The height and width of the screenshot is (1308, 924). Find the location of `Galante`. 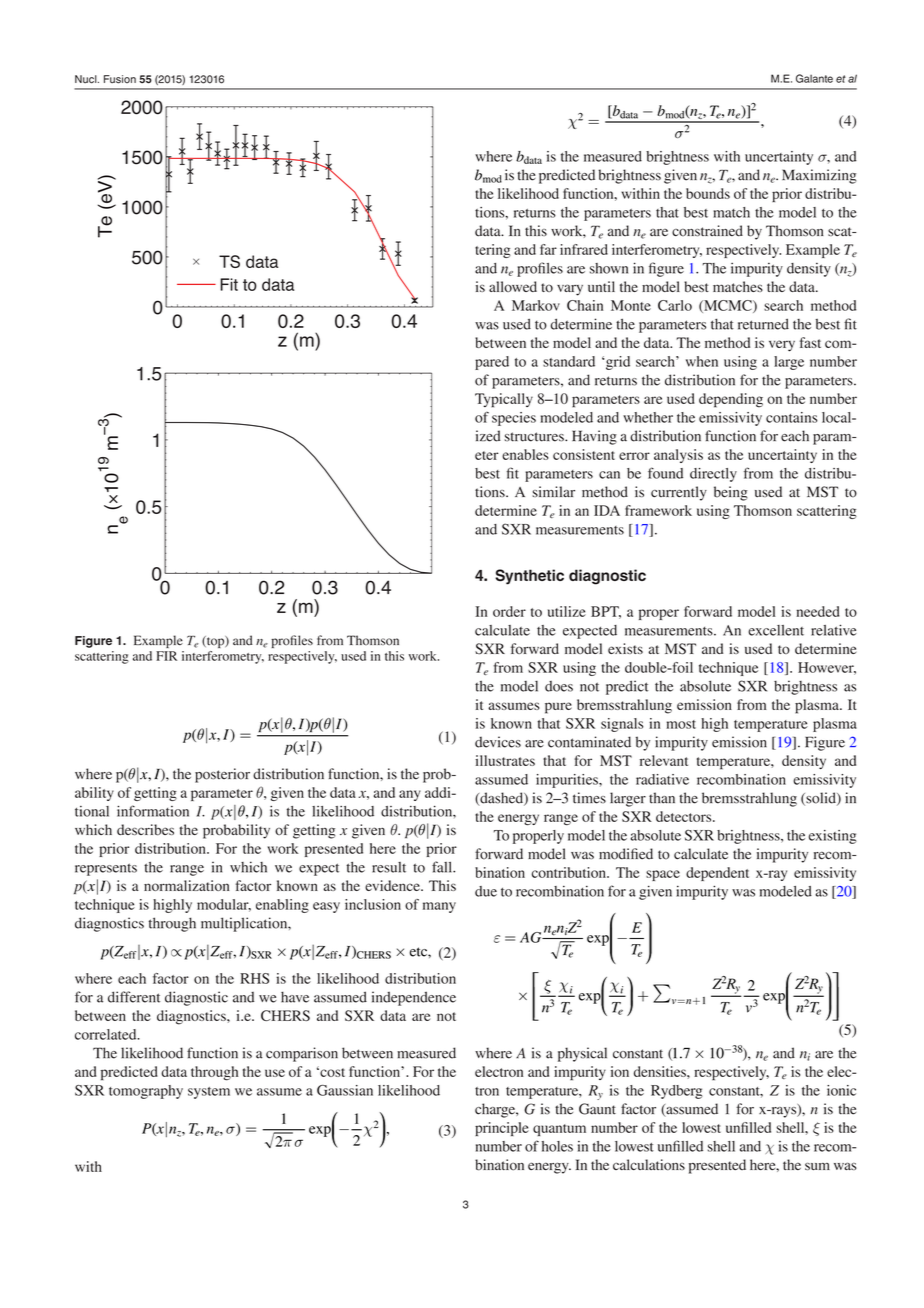

Galante is located at coordinates (814, 78).
